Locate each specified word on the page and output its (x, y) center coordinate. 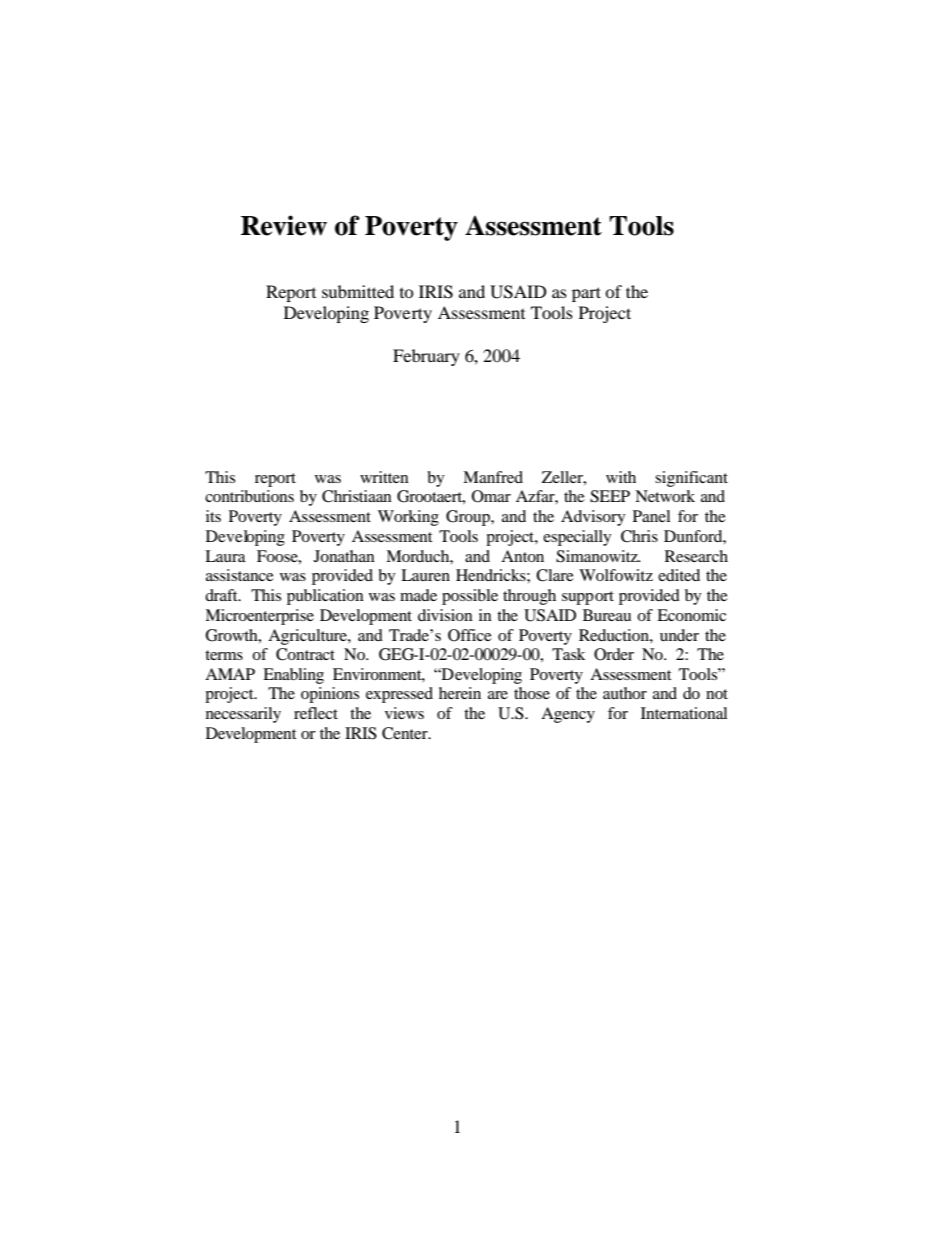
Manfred (493, 477)
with (621, 477)
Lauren (425, 575)
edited (679, 575)
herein (460, 693)
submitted (358, 291)
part (586, 294)
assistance (240, 575)
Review (284, 225)
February (426, 357)
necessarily (243, 715)
